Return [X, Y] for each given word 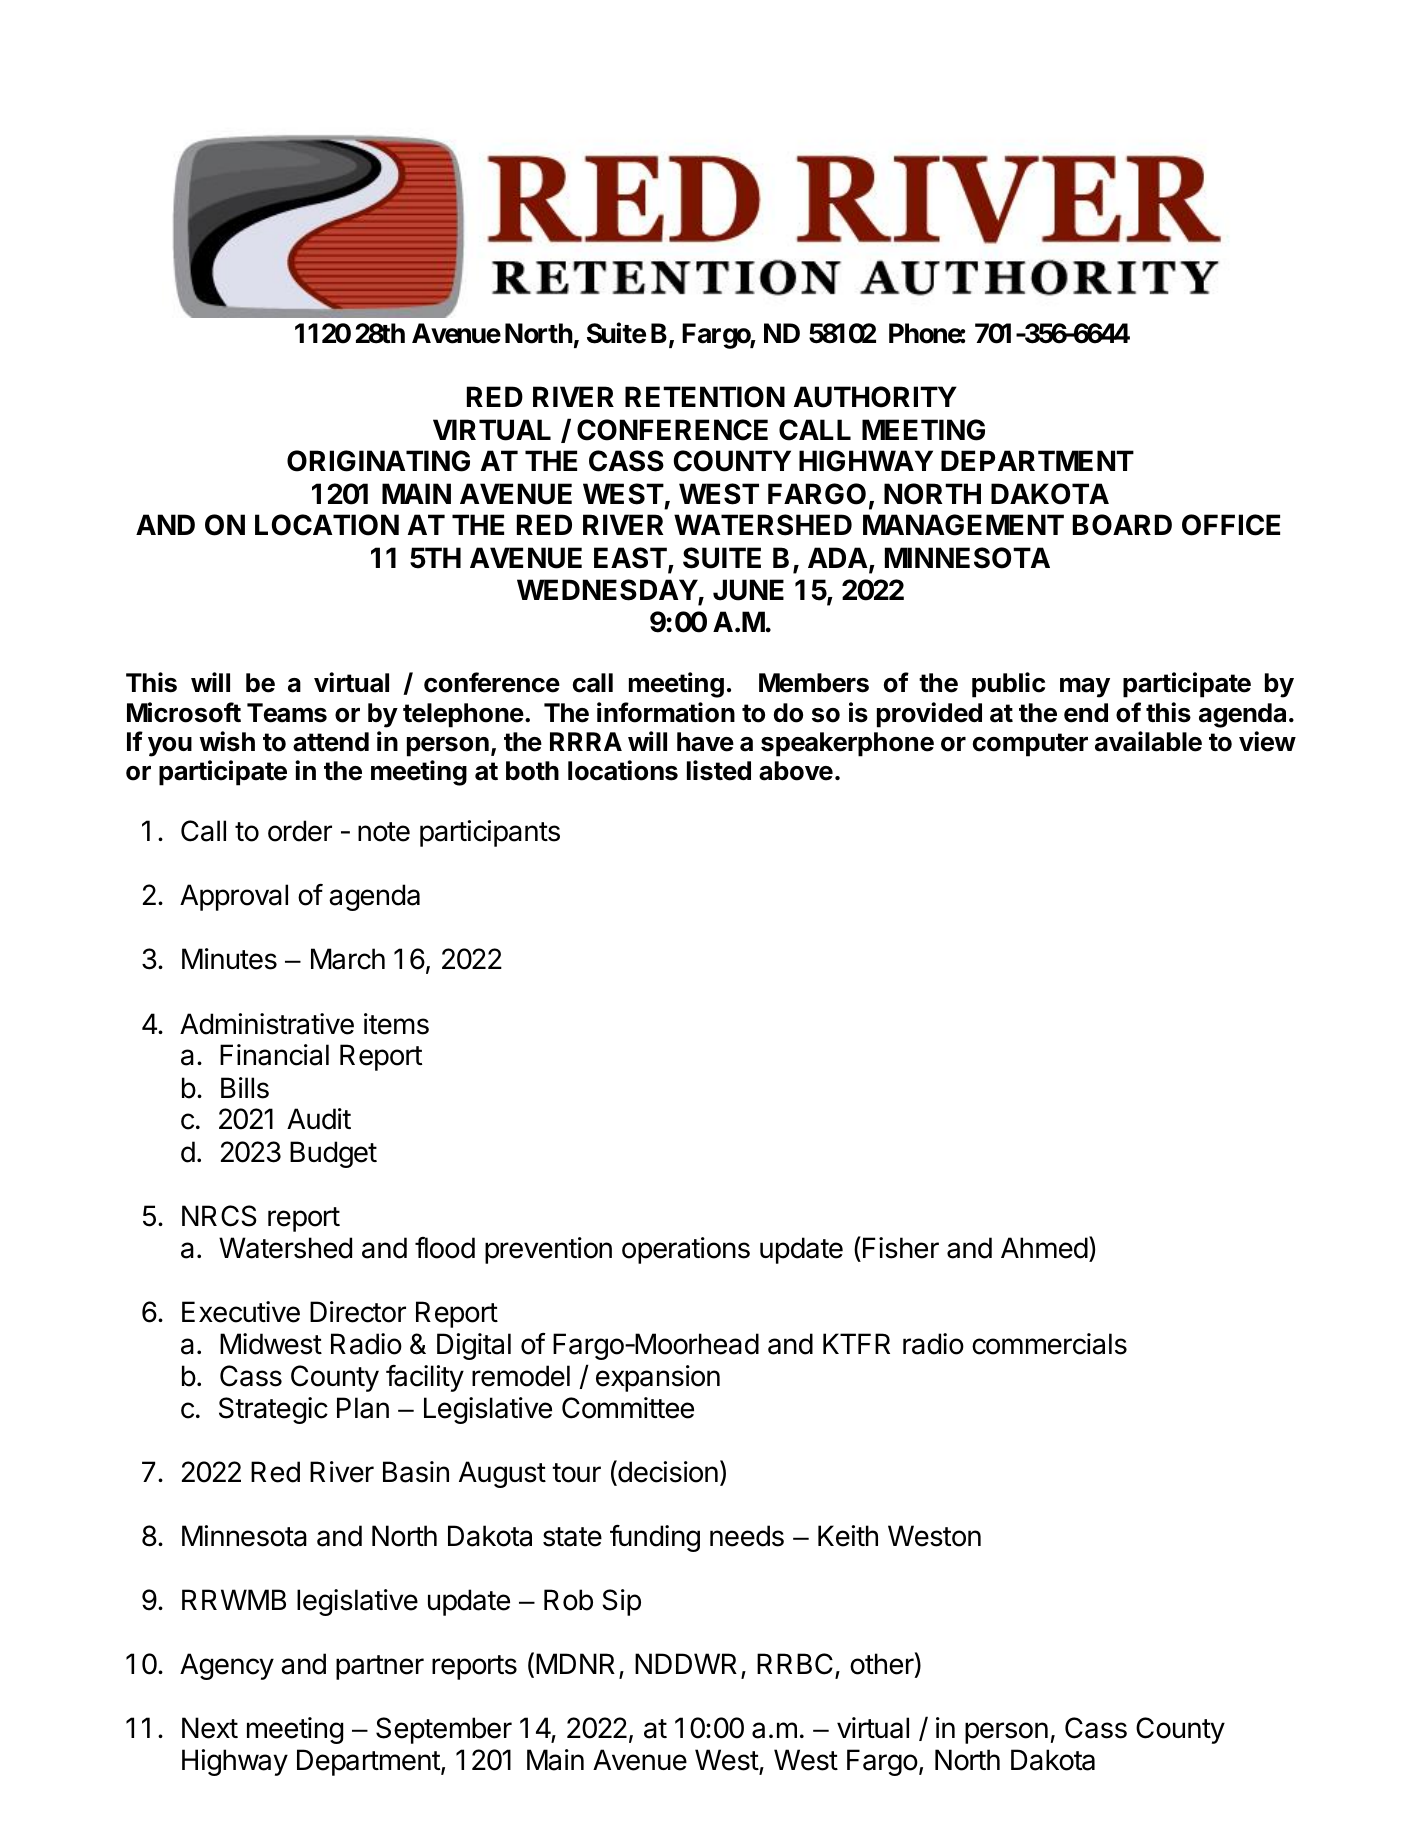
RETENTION [705, 397]
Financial [274, 1055]
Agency [227, 1666]
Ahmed [1044, 1248]
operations [686, 1250]
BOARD [1122, 525]
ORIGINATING [378, 461]
